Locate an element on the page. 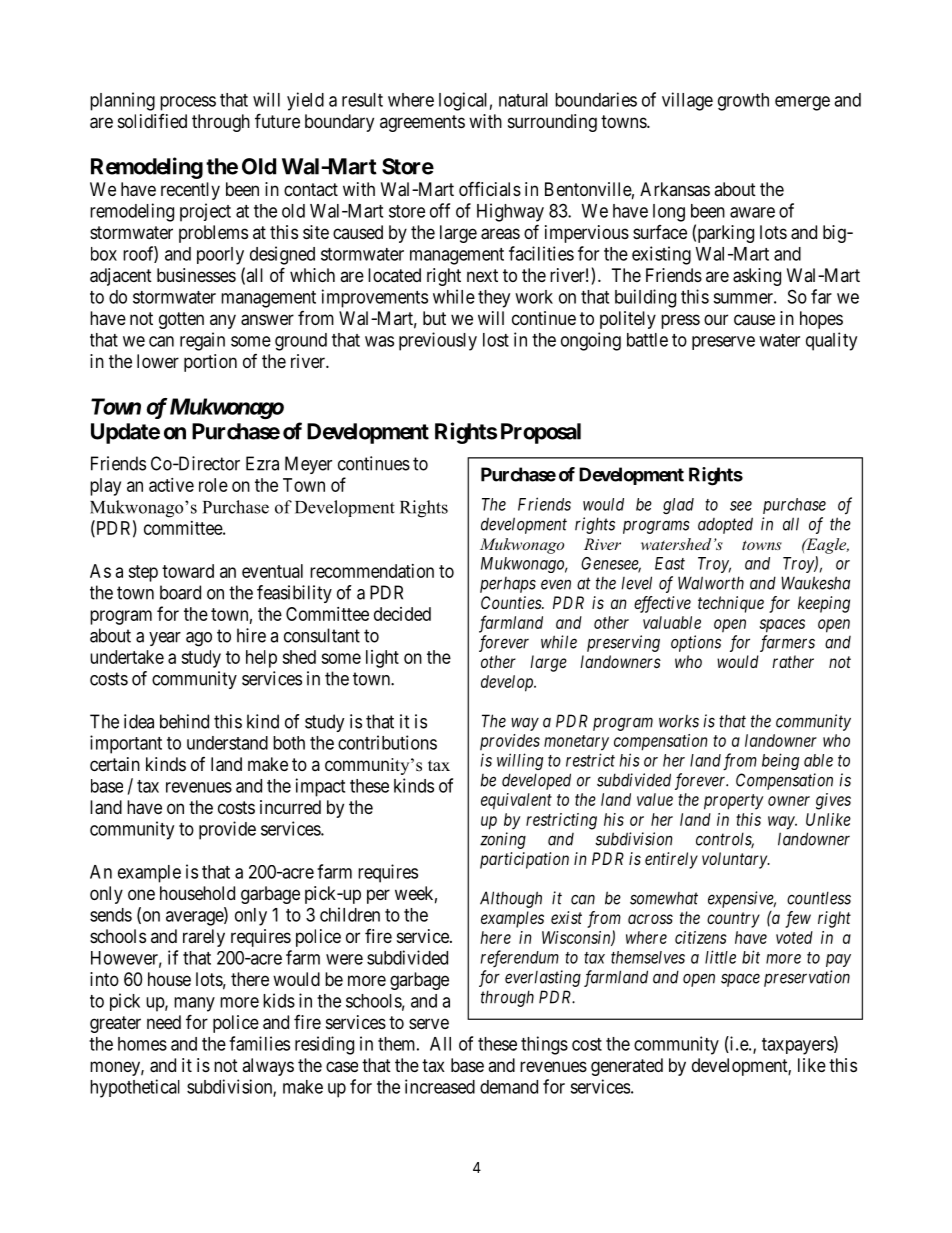 The height and width of the page is (1233, 952). board is located at coordinates (180, 592).
